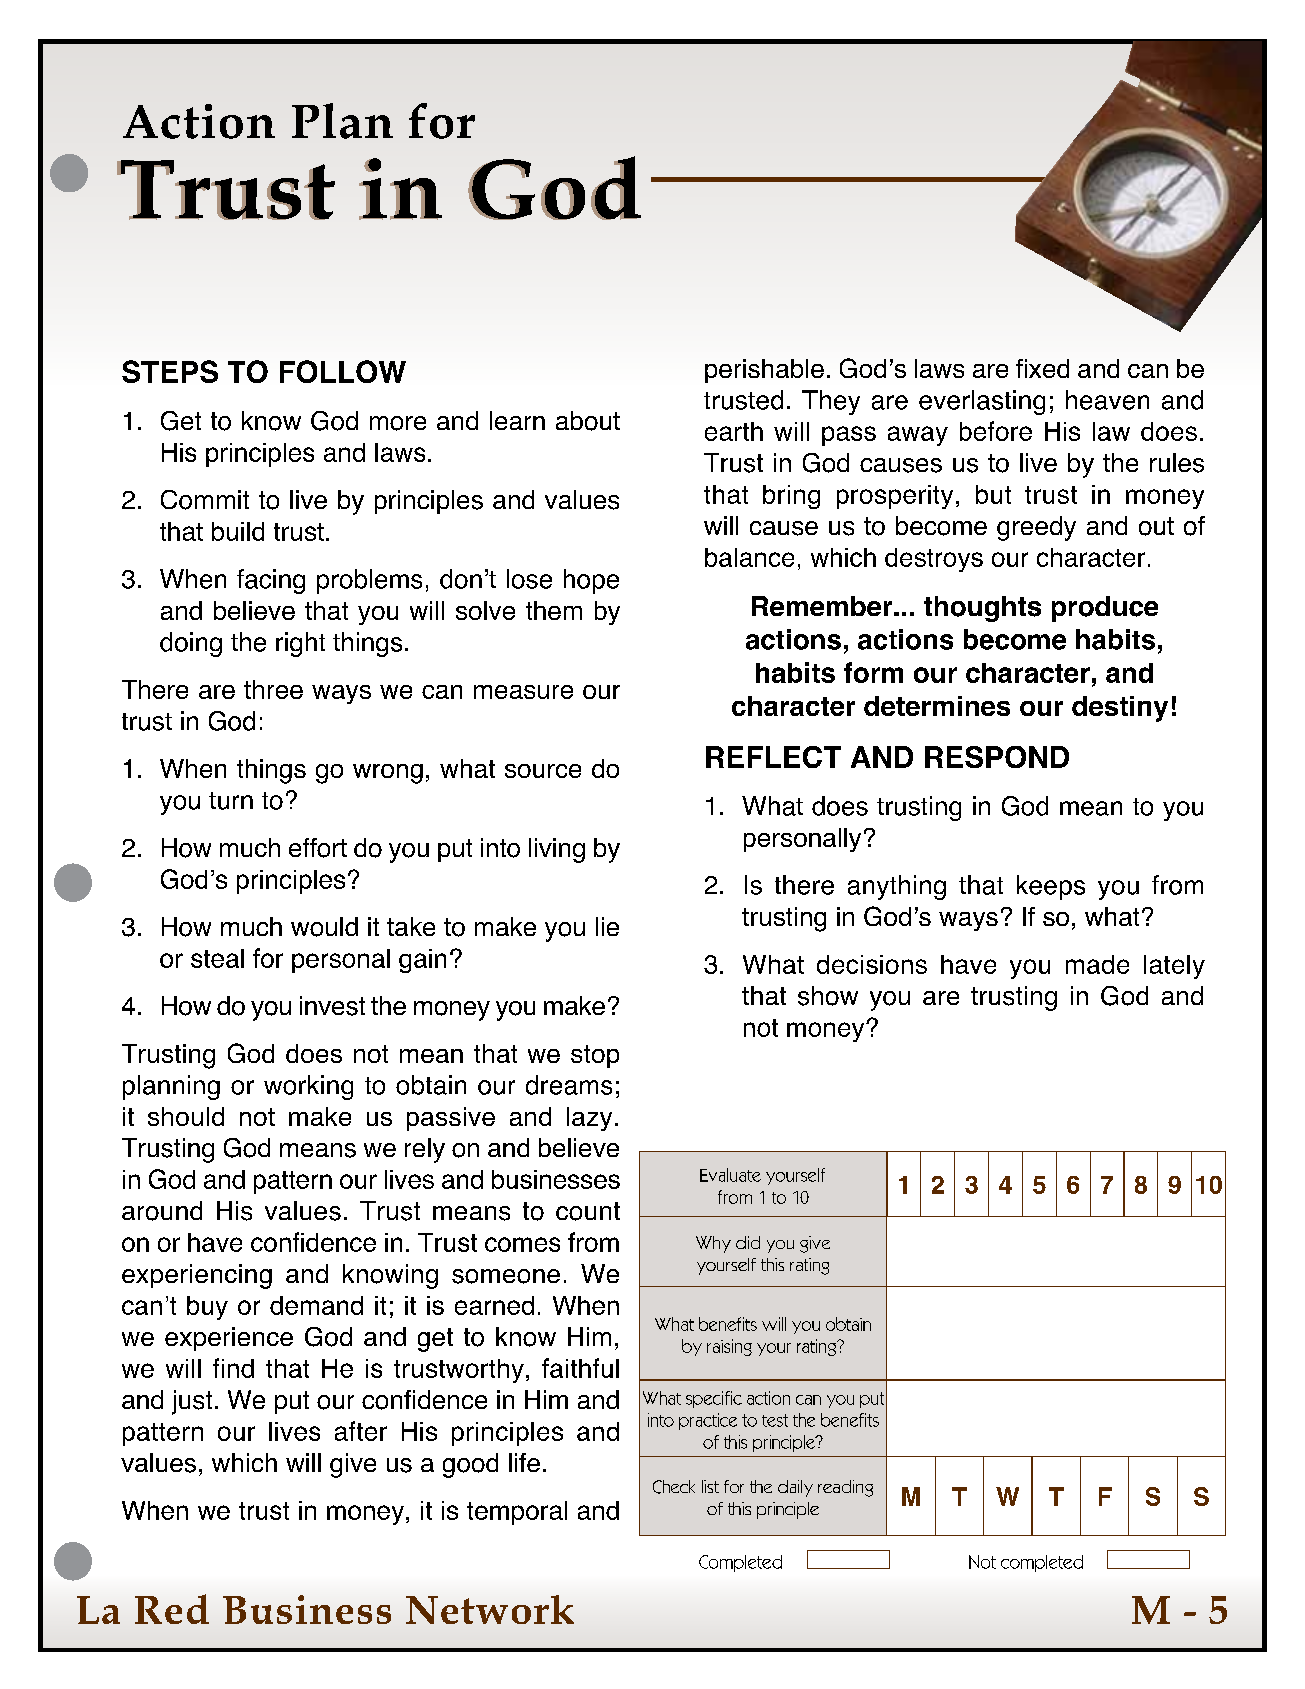 The width and height of the page is (1305, 1689). Describe the element at coordinates (1097, 964) in the page. I see `made` at that location.
